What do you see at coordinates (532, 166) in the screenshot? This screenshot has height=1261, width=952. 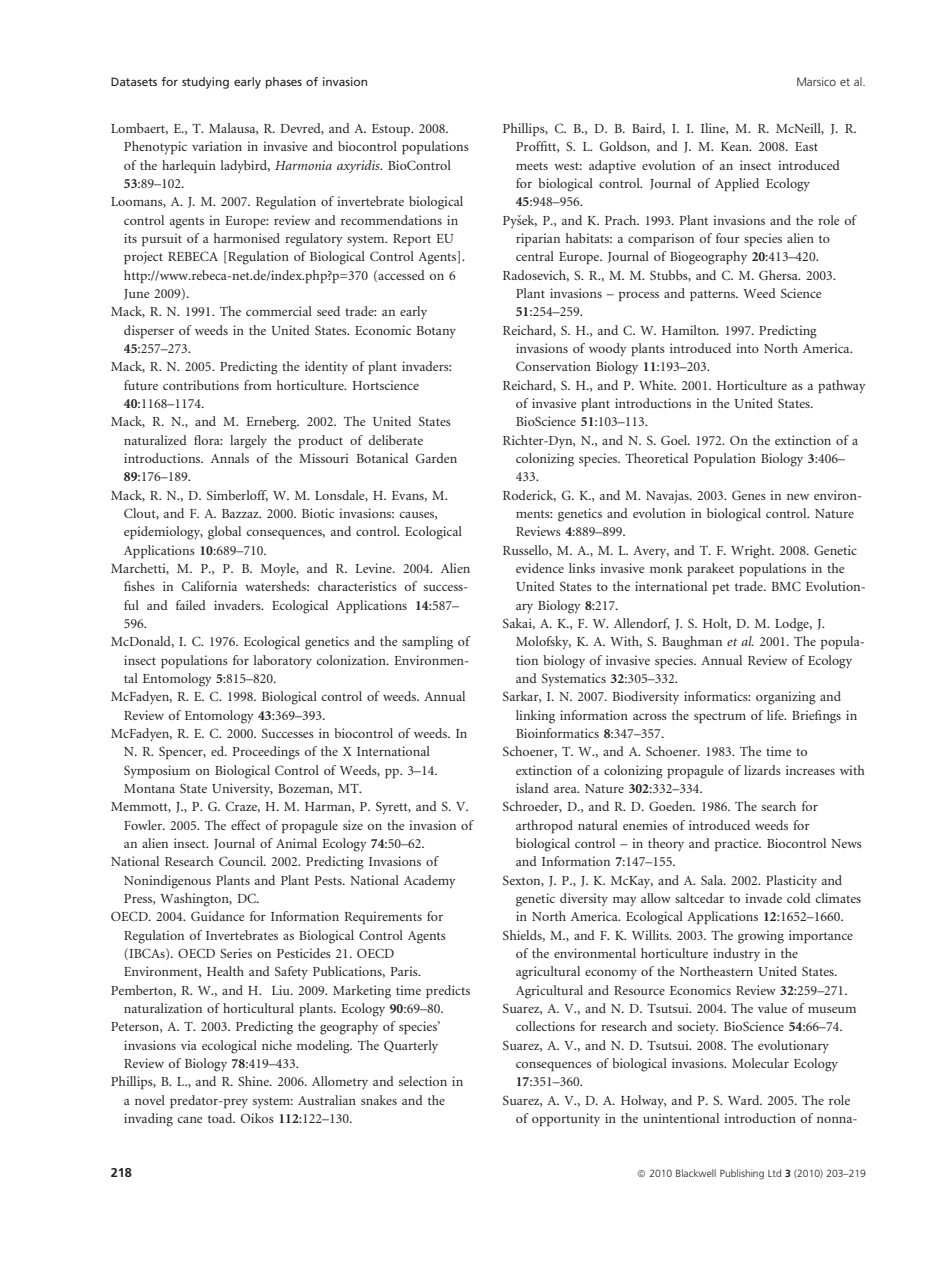 I see `meets` at bounding box center [532, 166].
